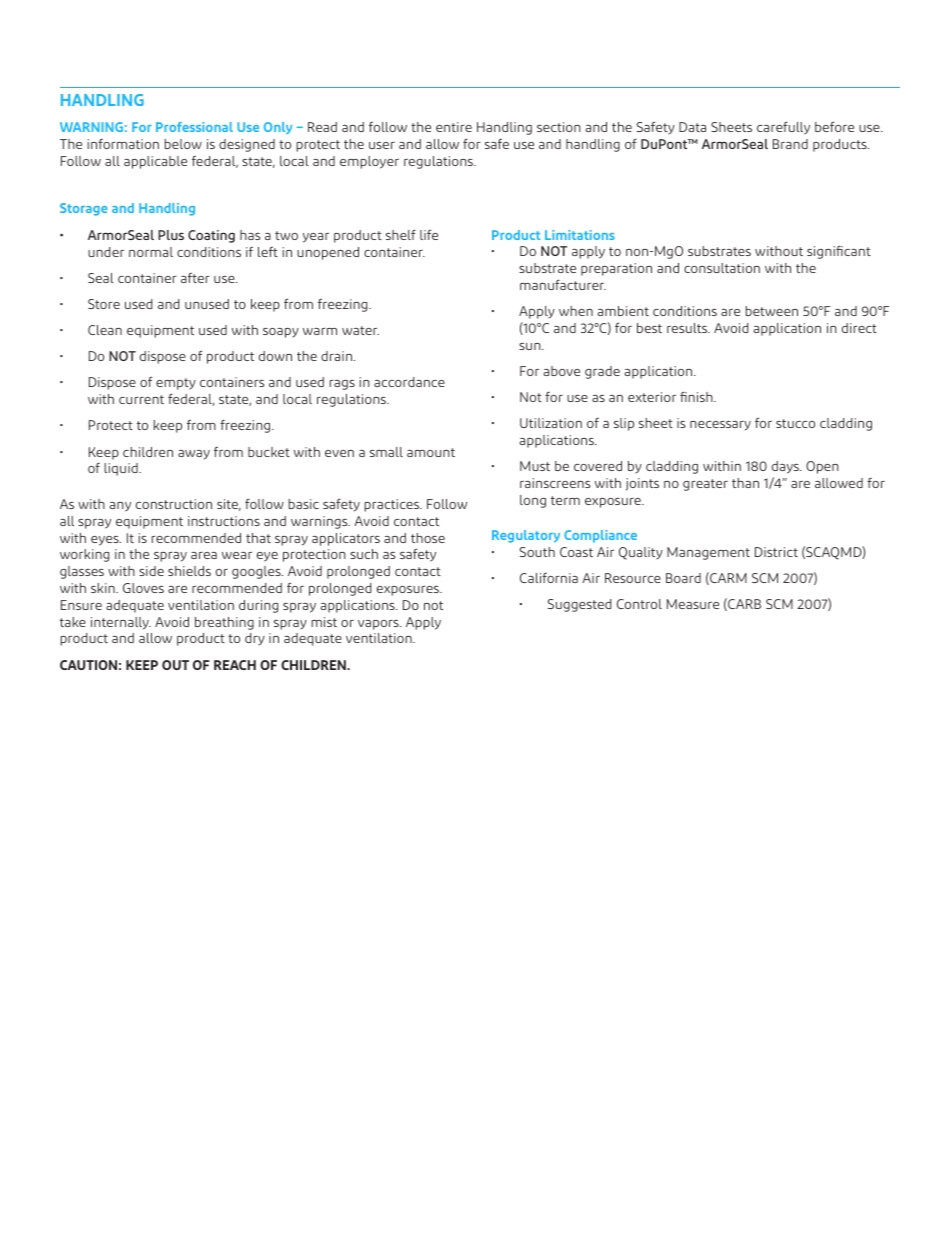  Describe the element at coordinates (697, 396) in the page. I see `finish` at that location.
